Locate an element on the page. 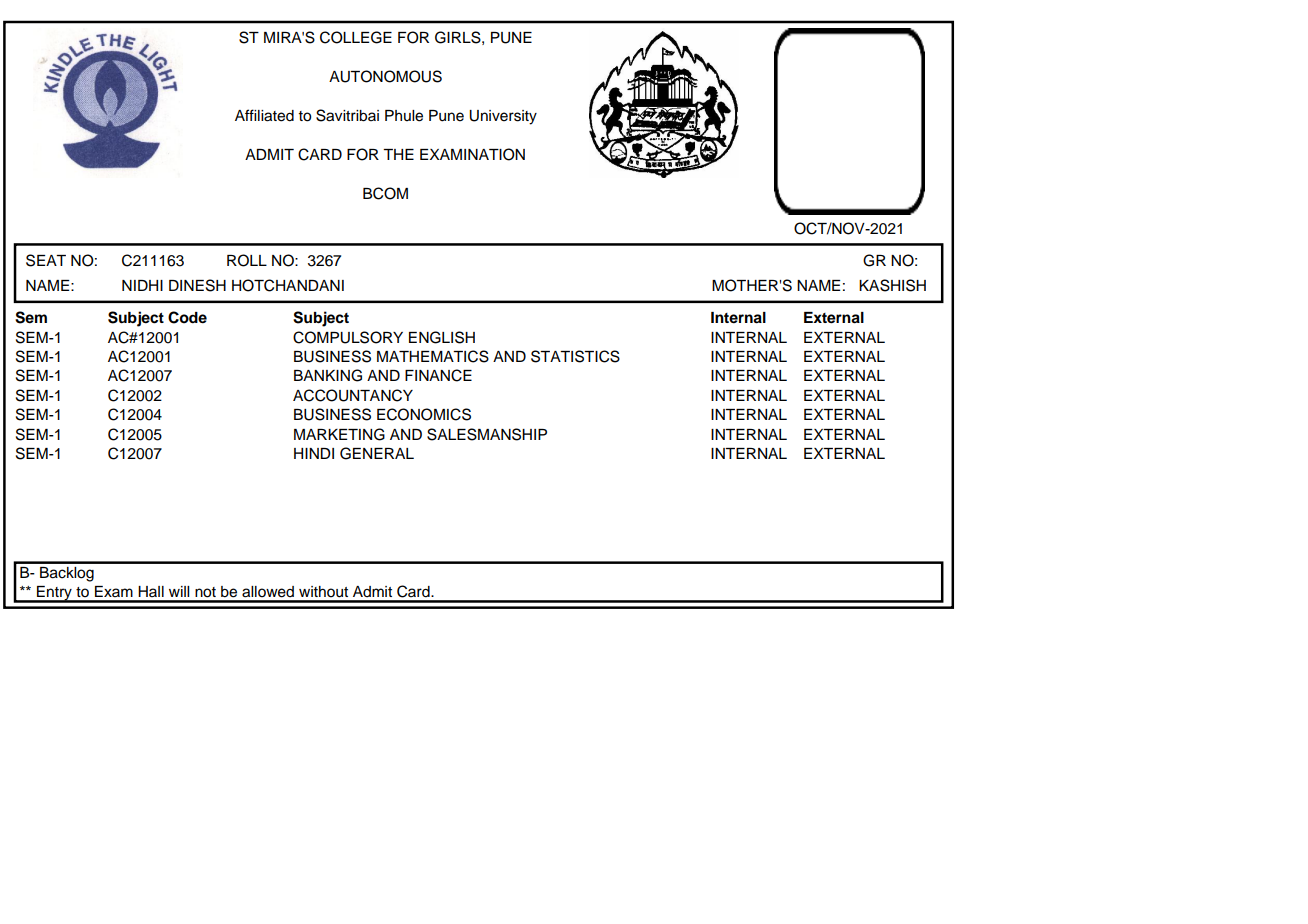 Image resolution: width=1308 pixels, height=924 pixels. ROLL is located at coordinates (247, 260).
